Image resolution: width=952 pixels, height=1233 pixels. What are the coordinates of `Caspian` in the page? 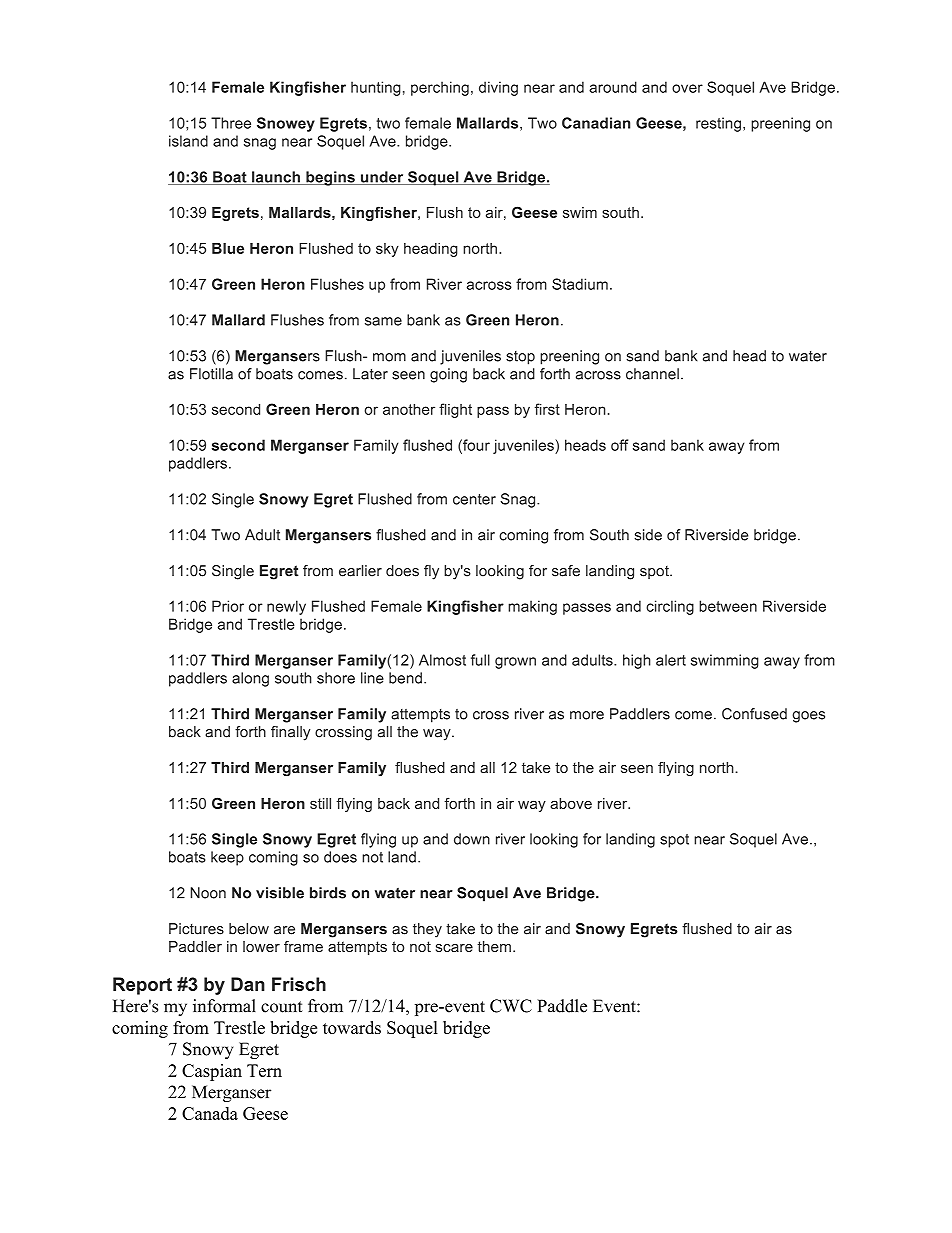 It's located at (212, 1072).
